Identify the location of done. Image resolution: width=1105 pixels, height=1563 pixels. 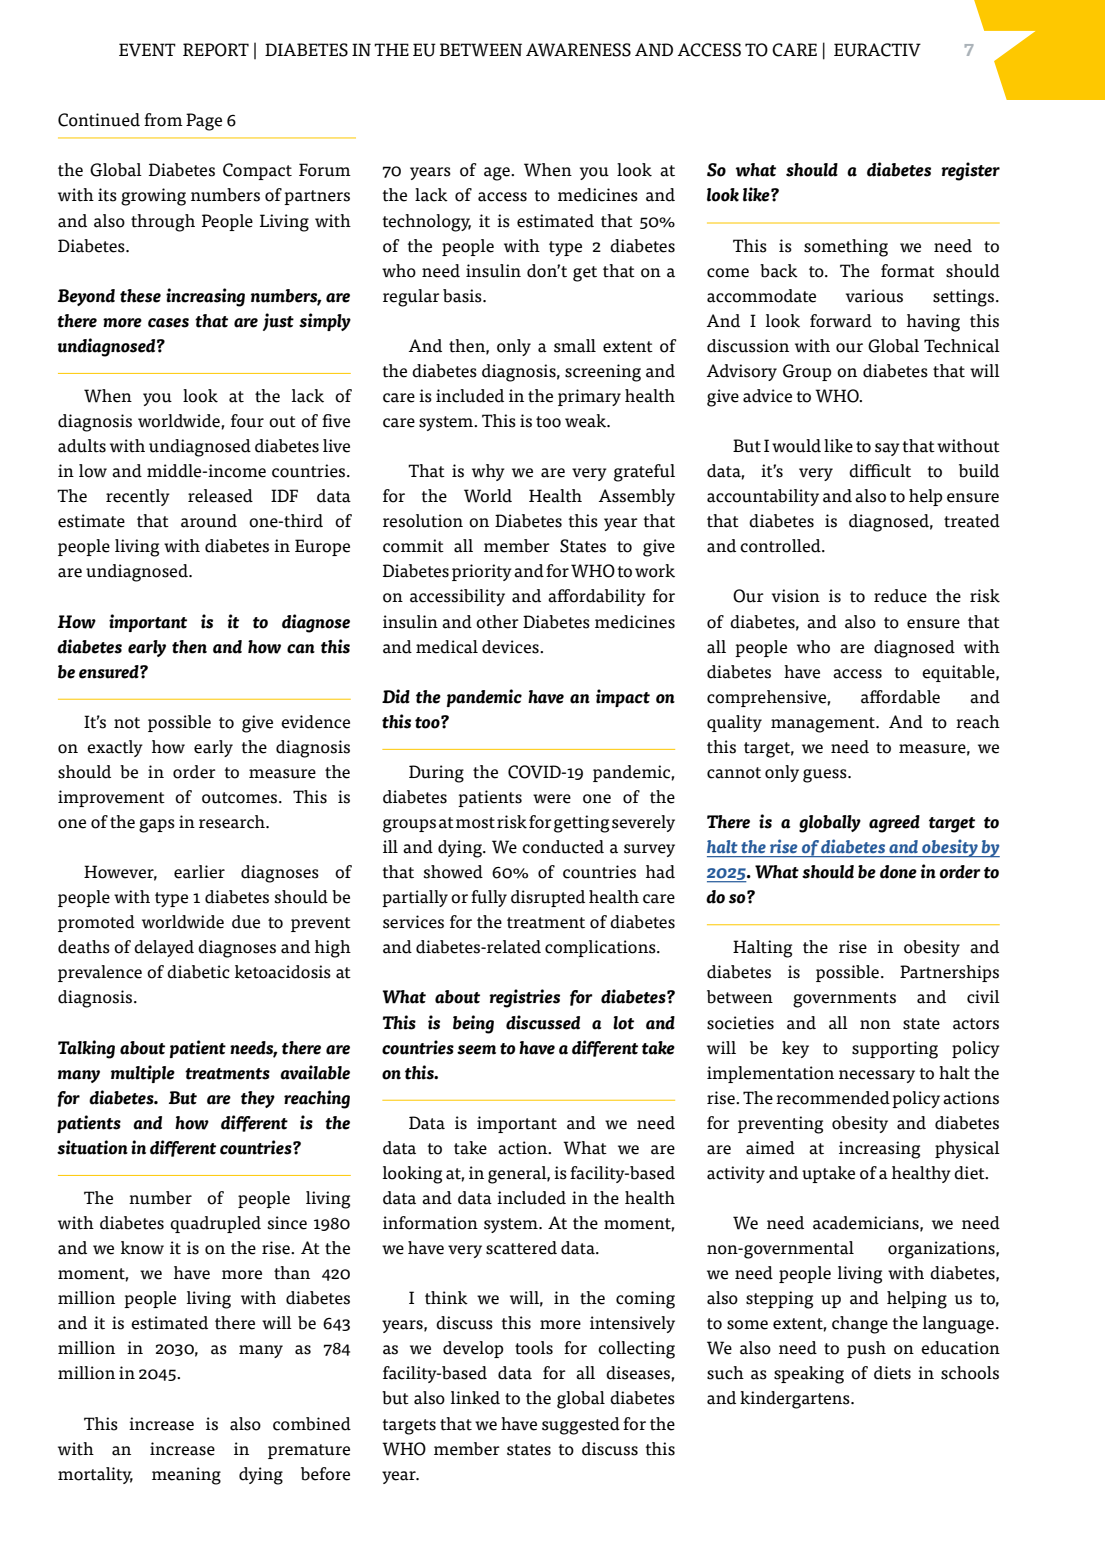
(898, 872).
